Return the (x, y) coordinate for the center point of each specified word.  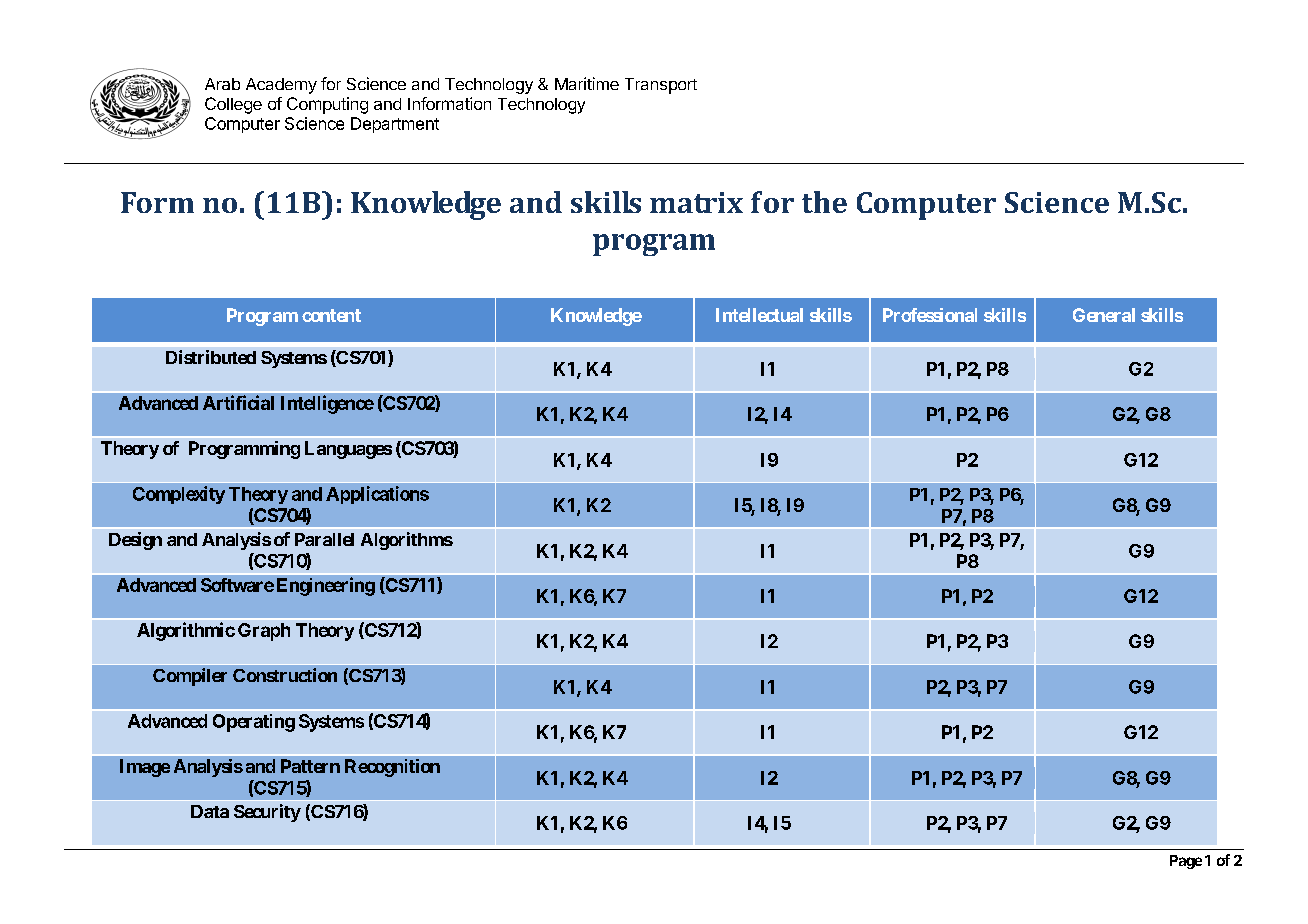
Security (267, 813)
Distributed (211, 357)
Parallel (324, 539)
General (1104, 315)
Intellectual (759, 315)
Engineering (326, 586)
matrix (696, 202)
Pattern (310, 766)
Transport (661, 86)
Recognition (392, 768)
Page (1186, 862)
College (233, 105)
